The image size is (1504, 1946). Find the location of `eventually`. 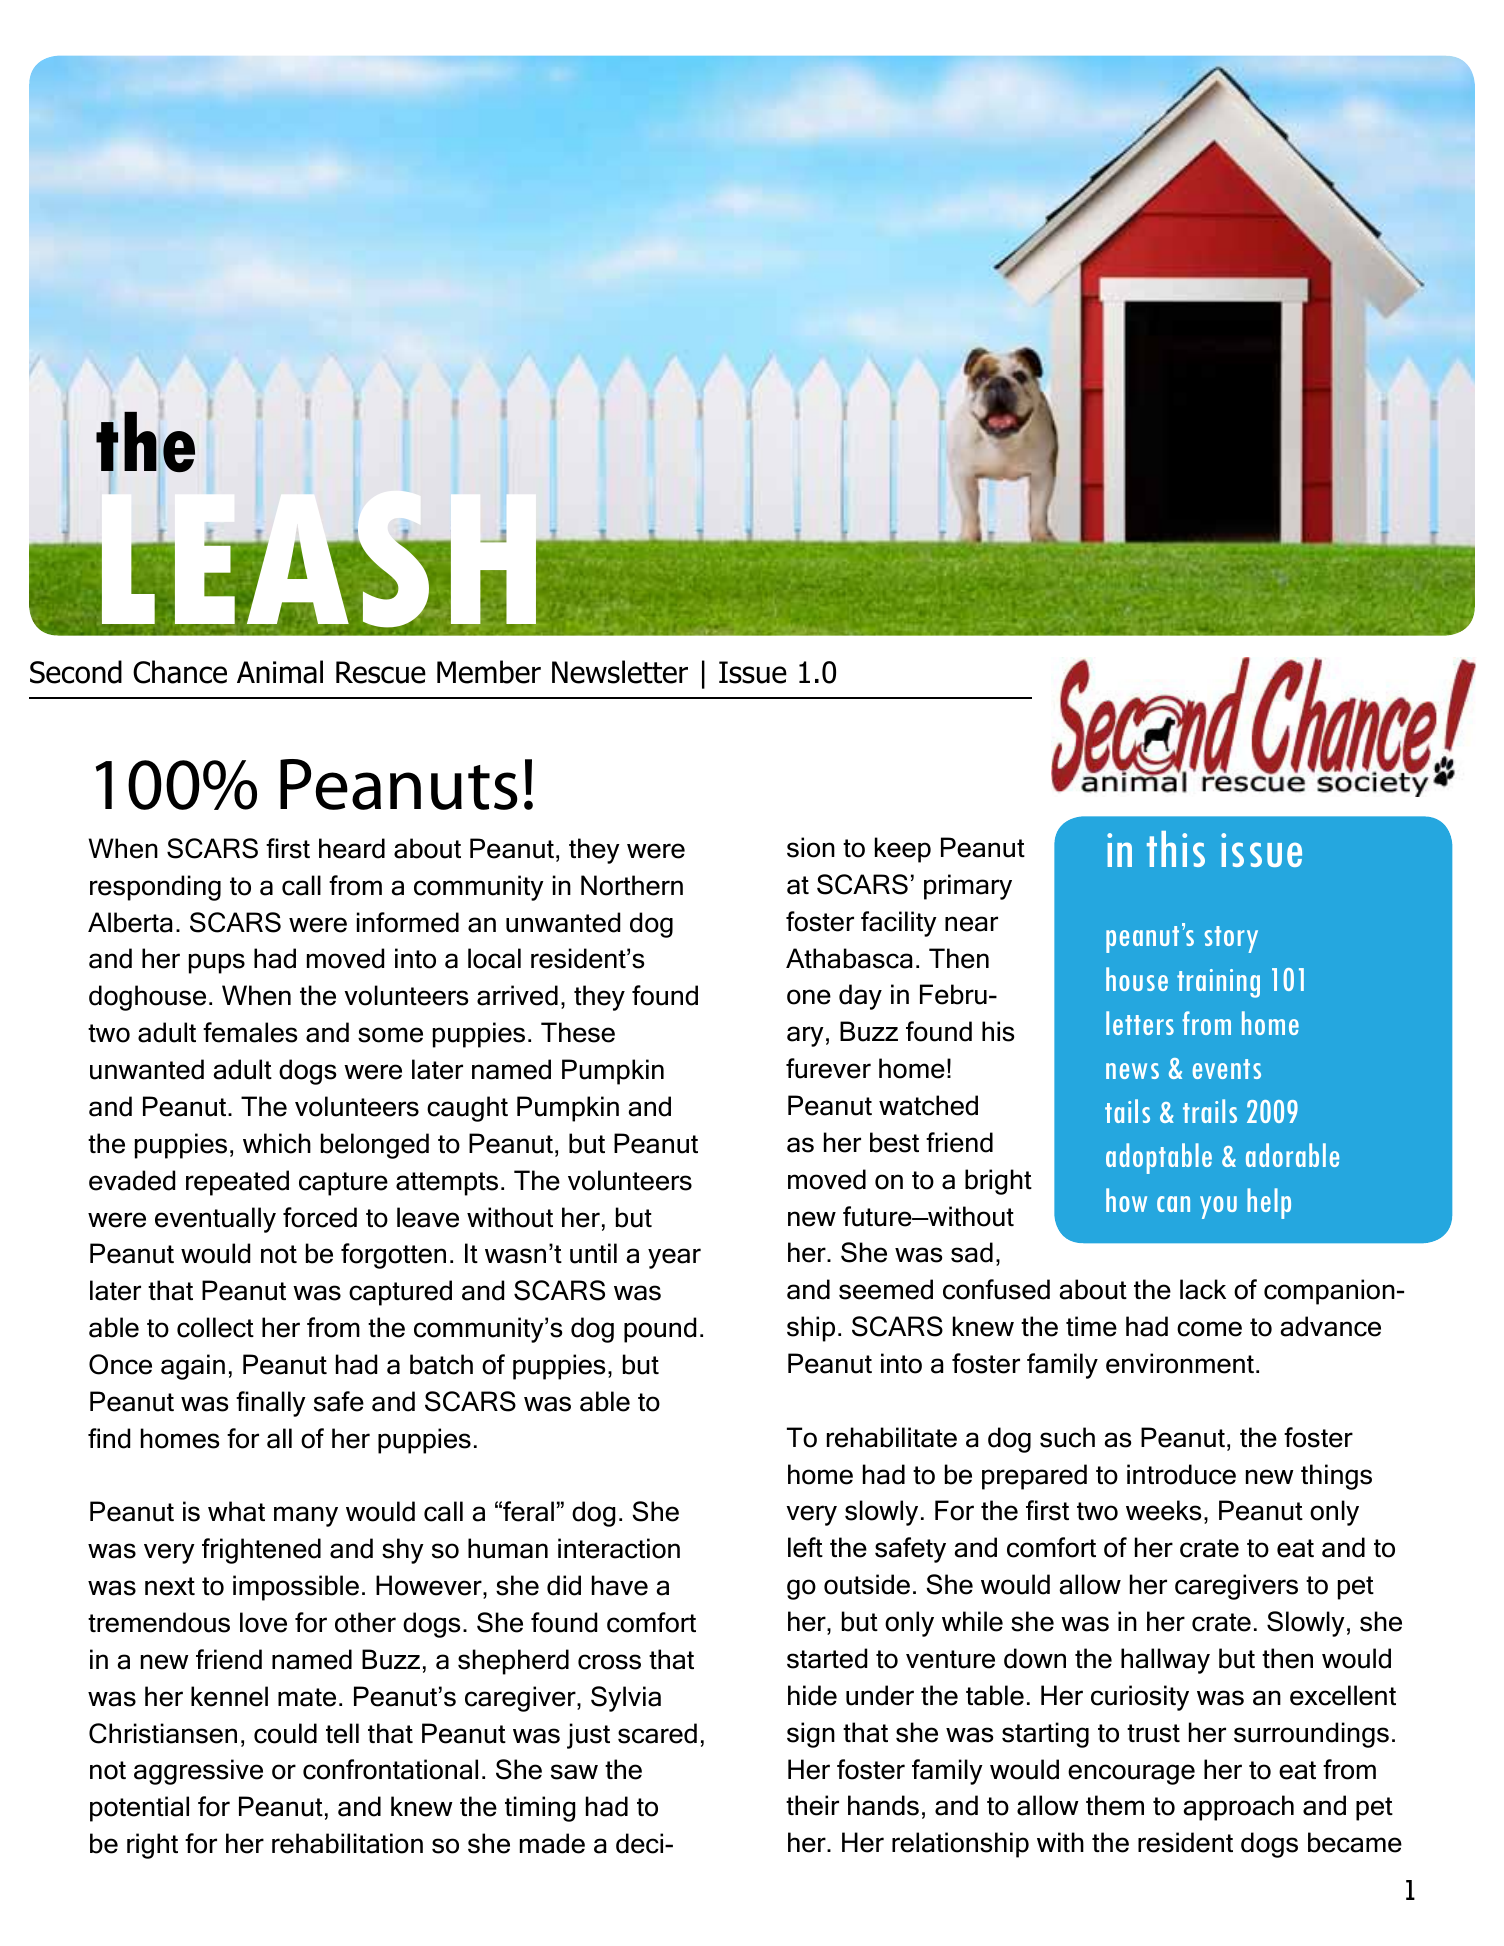

eventually is located at coordinates (215, 1220).
